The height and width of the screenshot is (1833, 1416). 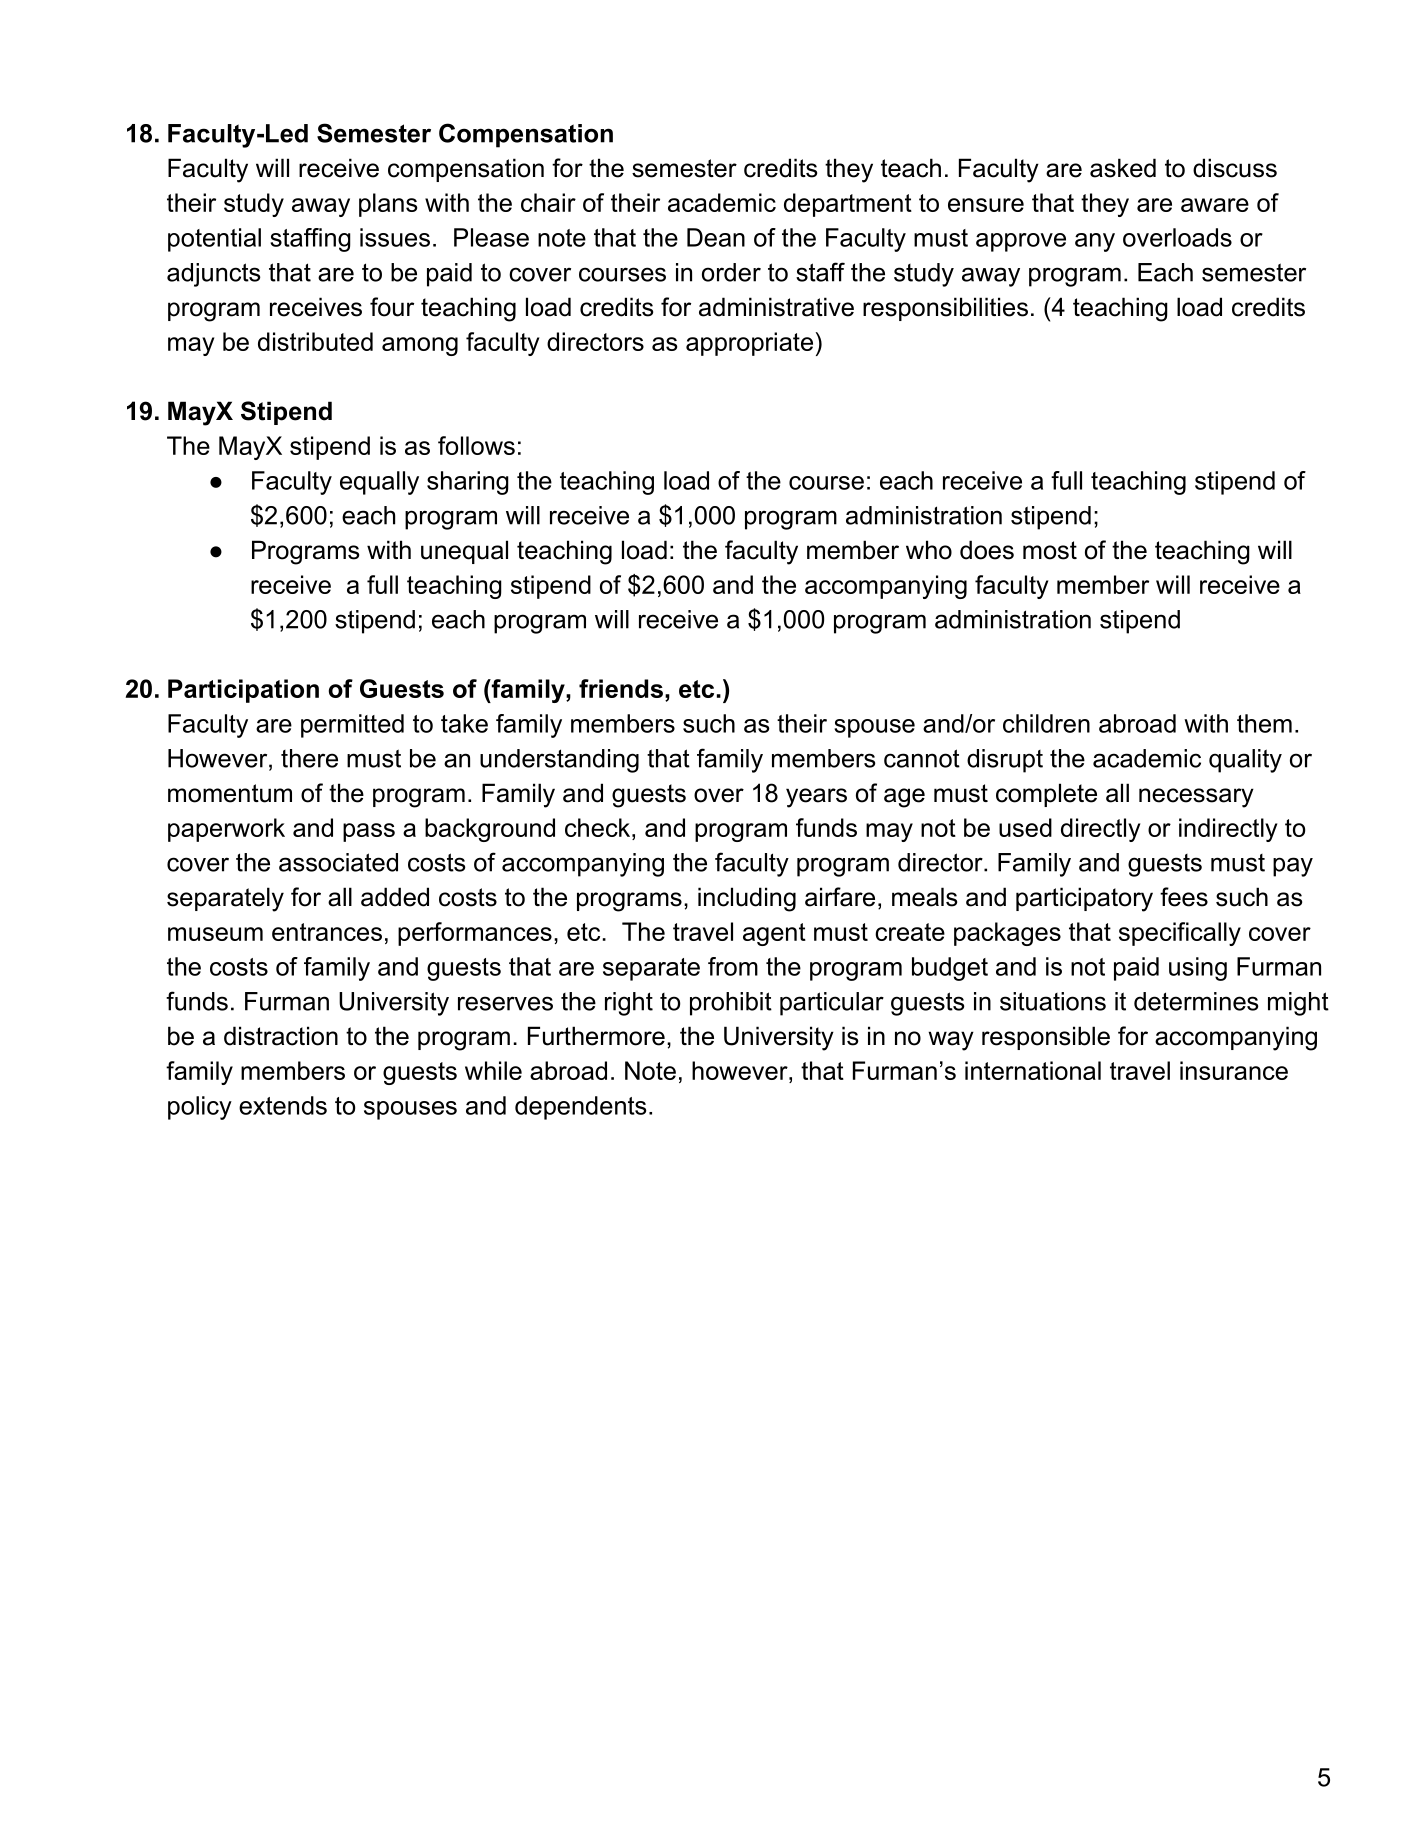 What do you see at coordinates (388, 205) in the screenshot?
I see `plans` at bounding box center [388, 205].
